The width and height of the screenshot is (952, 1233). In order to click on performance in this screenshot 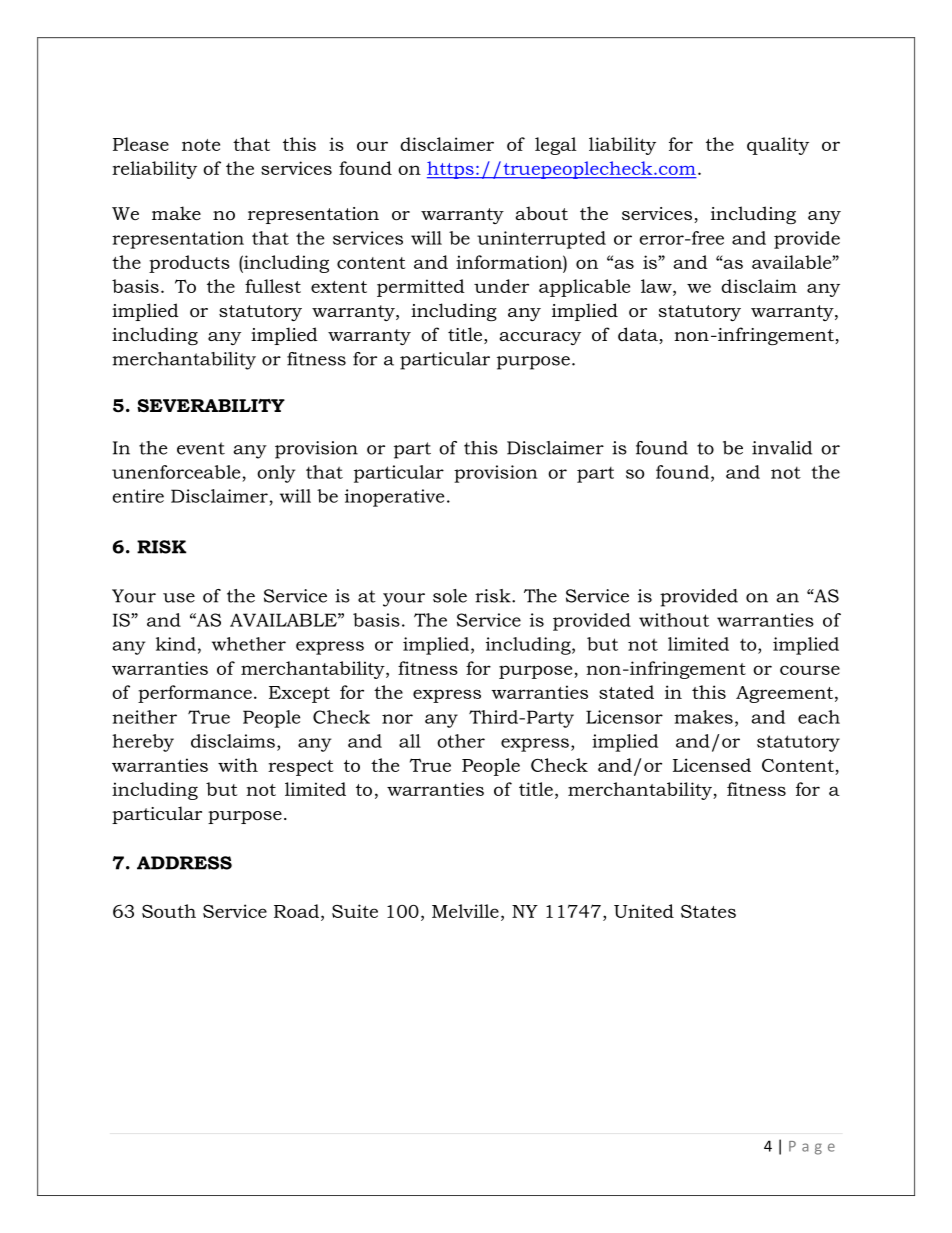, I will do `click(195, 694)`.
